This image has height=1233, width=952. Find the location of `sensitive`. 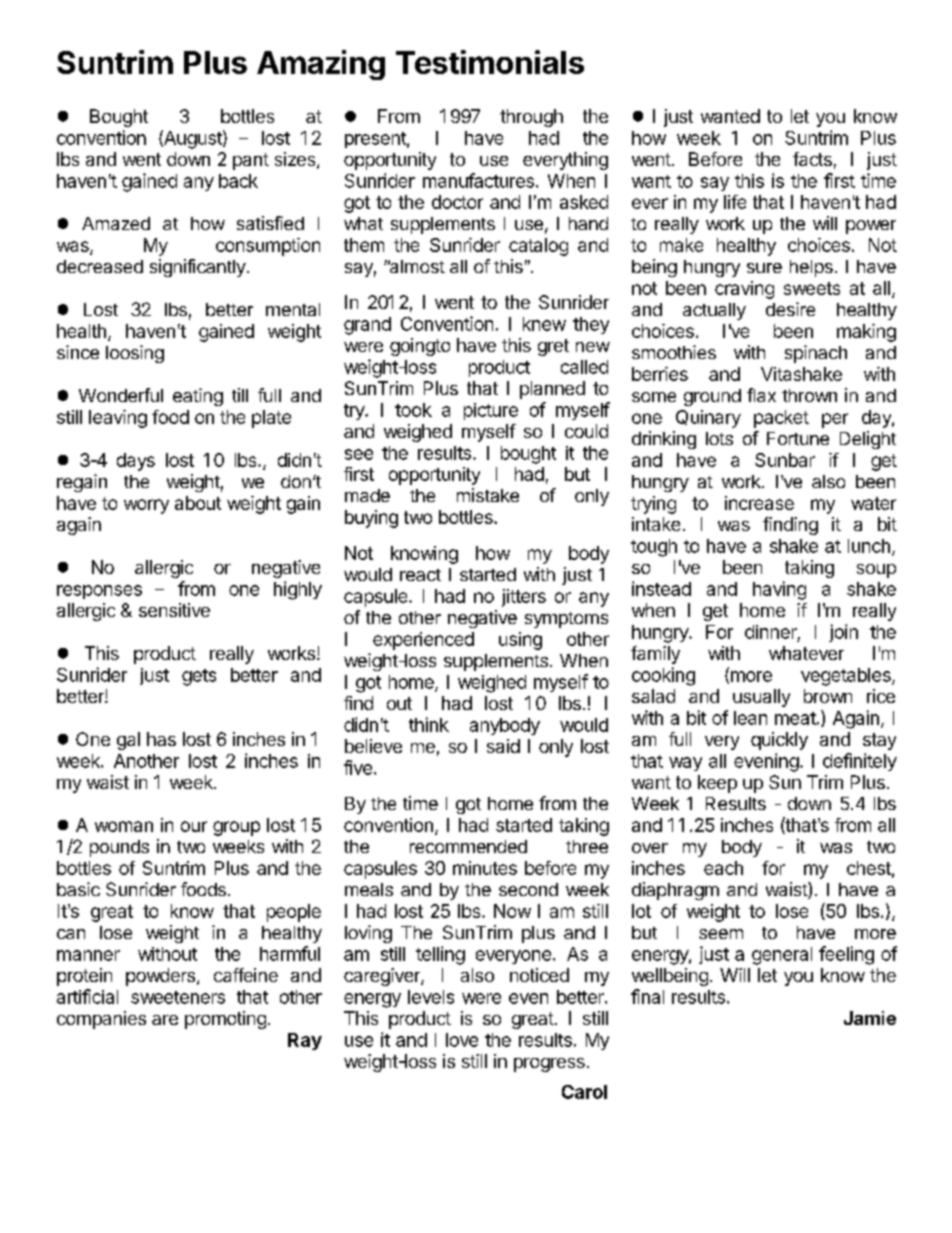

sensitive is located at coordinates (174, 610).
